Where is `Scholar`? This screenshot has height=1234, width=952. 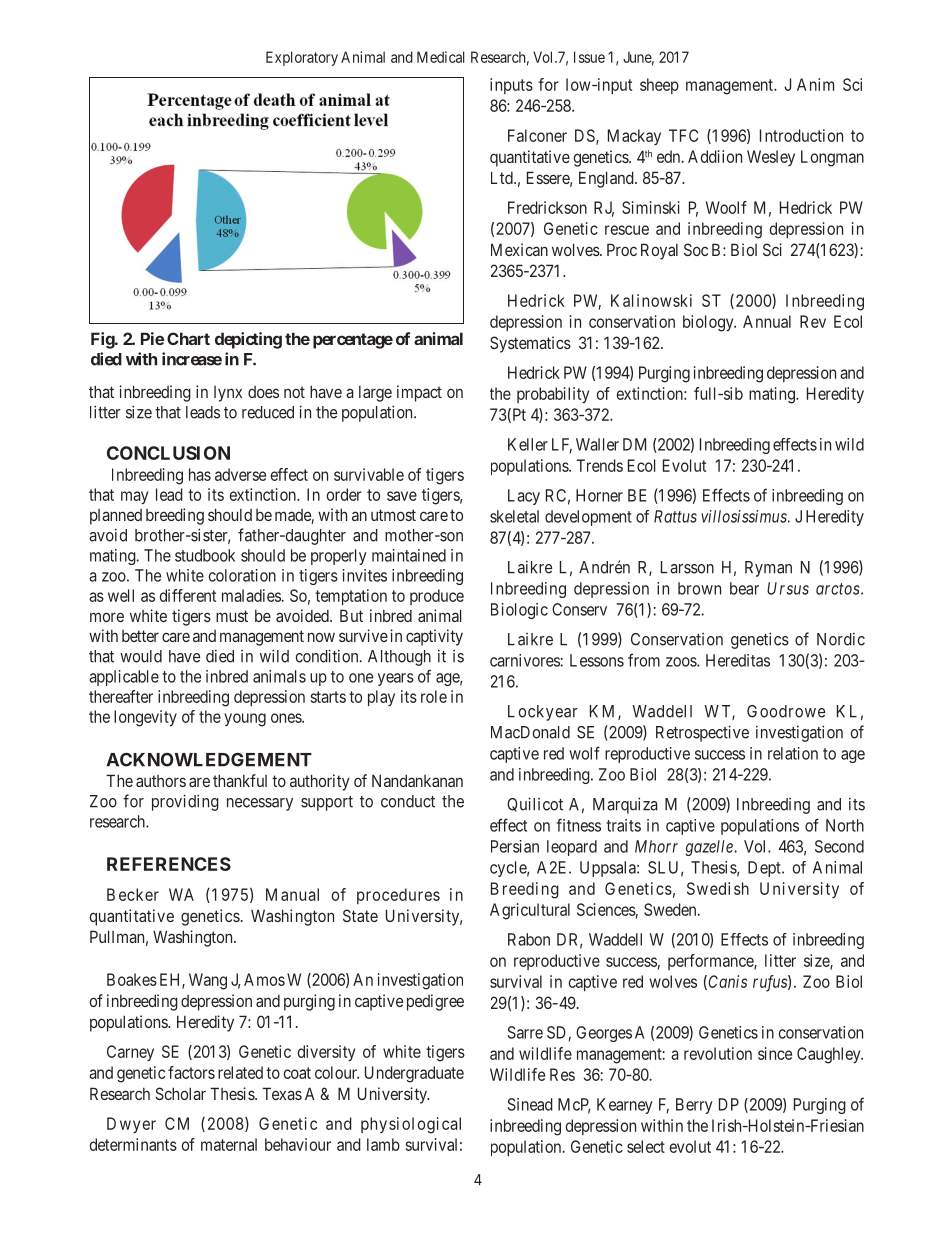 Scholar is located at coordinates (180, 1093).
